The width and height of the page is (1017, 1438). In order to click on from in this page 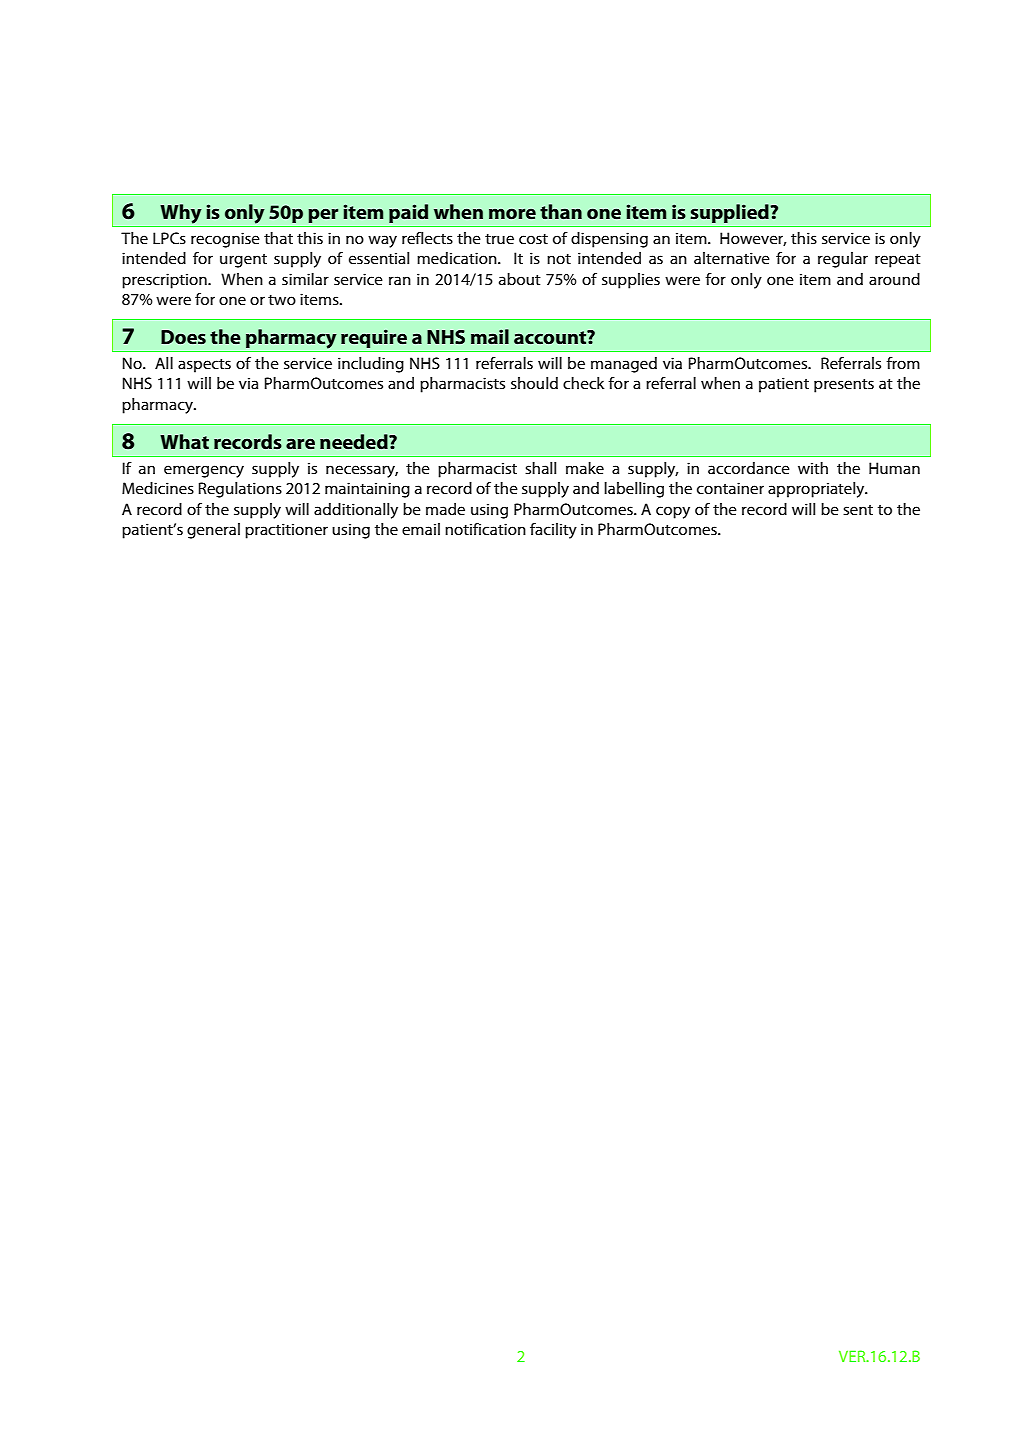, I will do `click(903, 363)`.
